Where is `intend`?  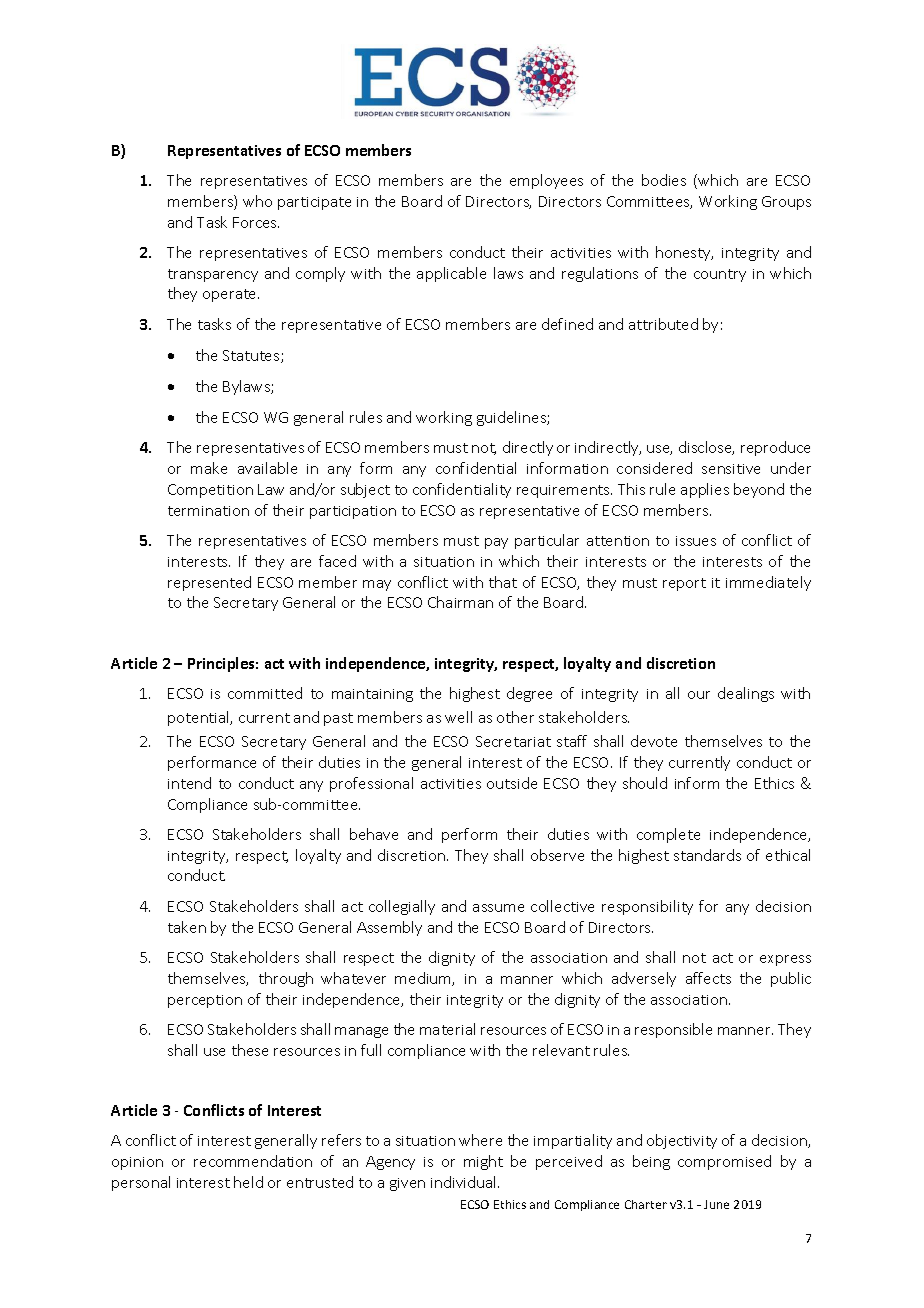
intend is located at coordinates (189, 783).
